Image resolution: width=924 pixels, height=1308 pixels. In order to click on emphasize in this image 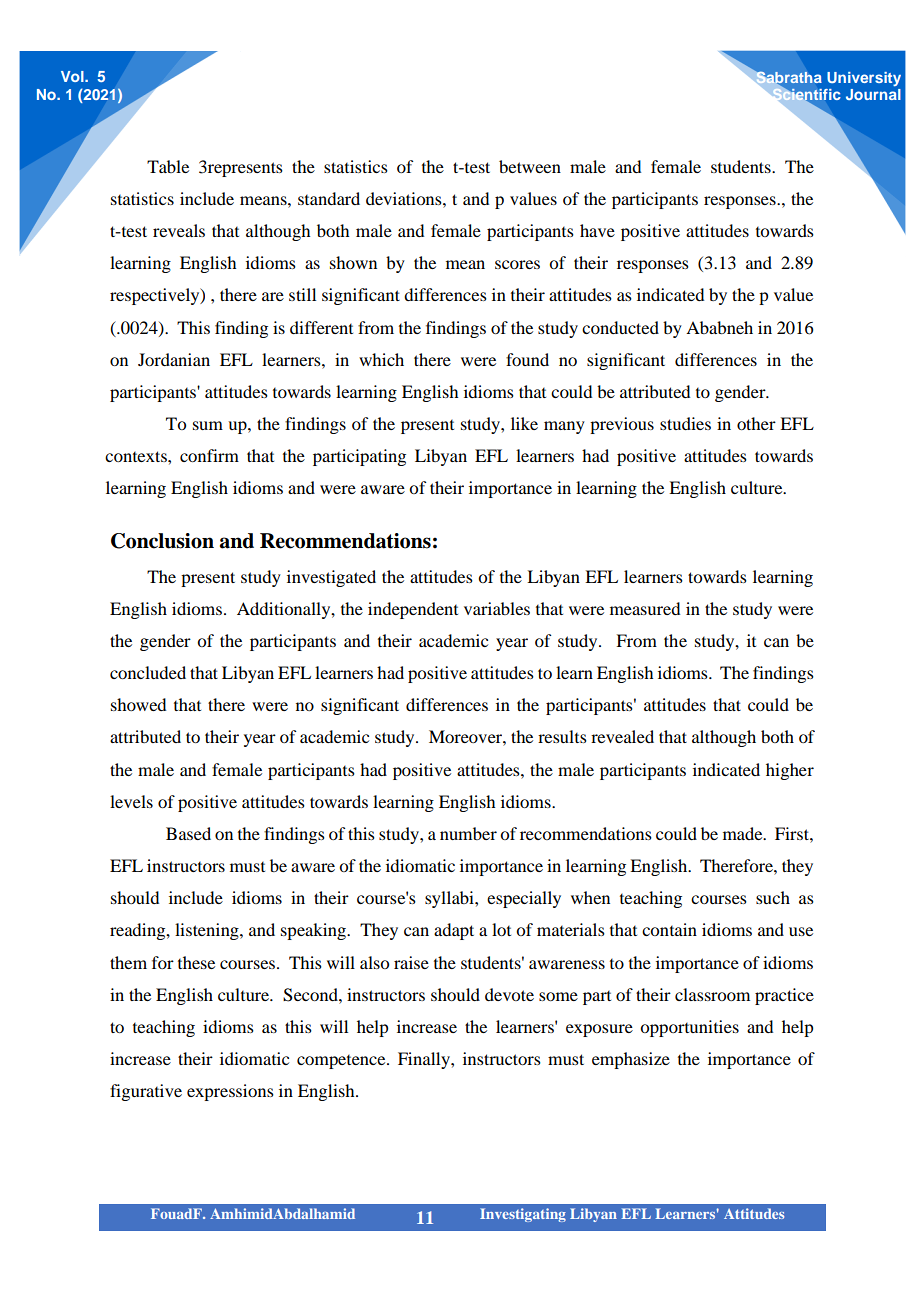, I will do `click(631, 1060)`.
